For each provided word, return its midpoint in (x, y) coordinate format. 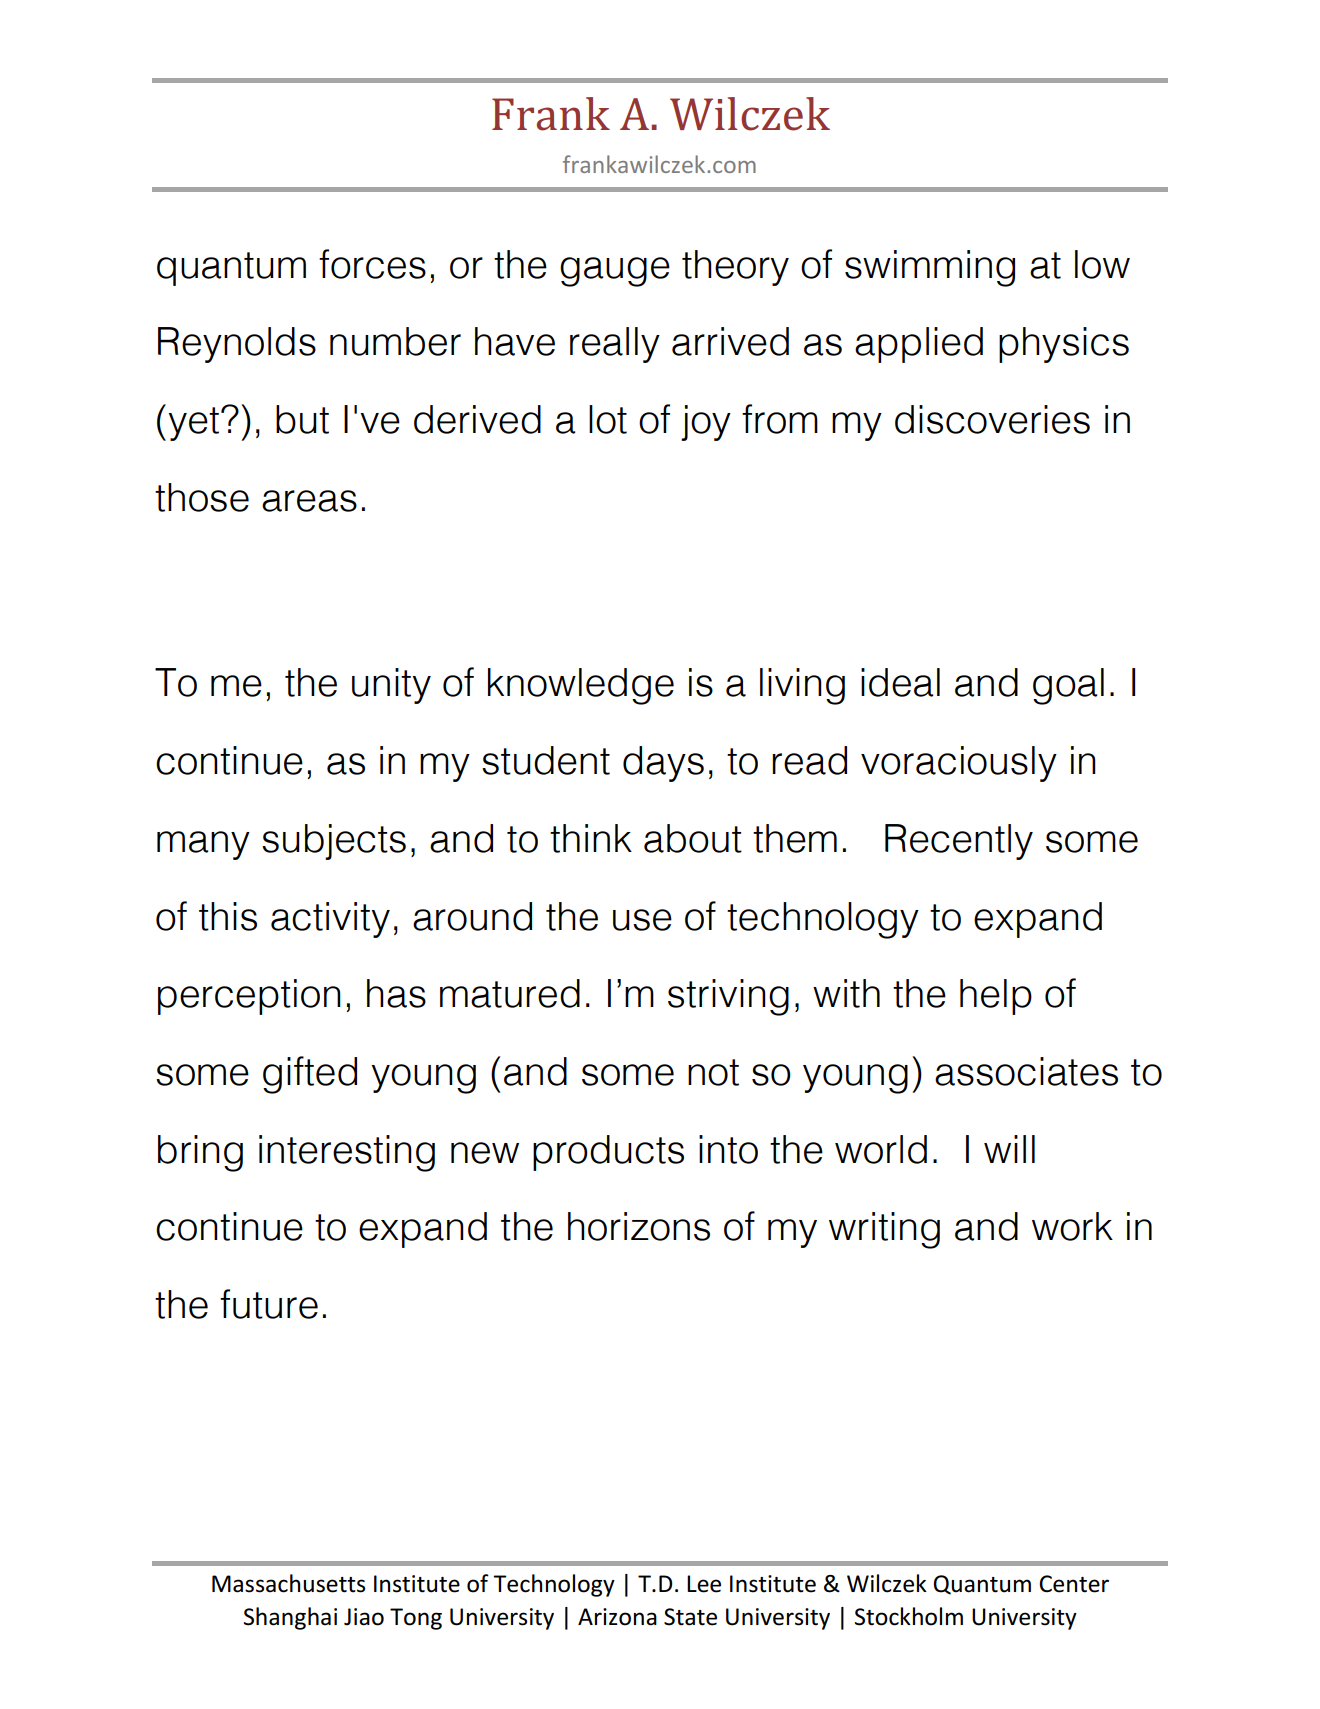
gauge (615, 272)
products (608, 1153)
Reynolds (237, 345)
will (1009, 1149)
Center (1074, 1584)
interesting (347, 1153)
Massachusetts (288, 1583)
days (663, 764)
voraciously (959, 764)
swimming (930, 268)
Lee (704, 1584)
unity (391, 686)
